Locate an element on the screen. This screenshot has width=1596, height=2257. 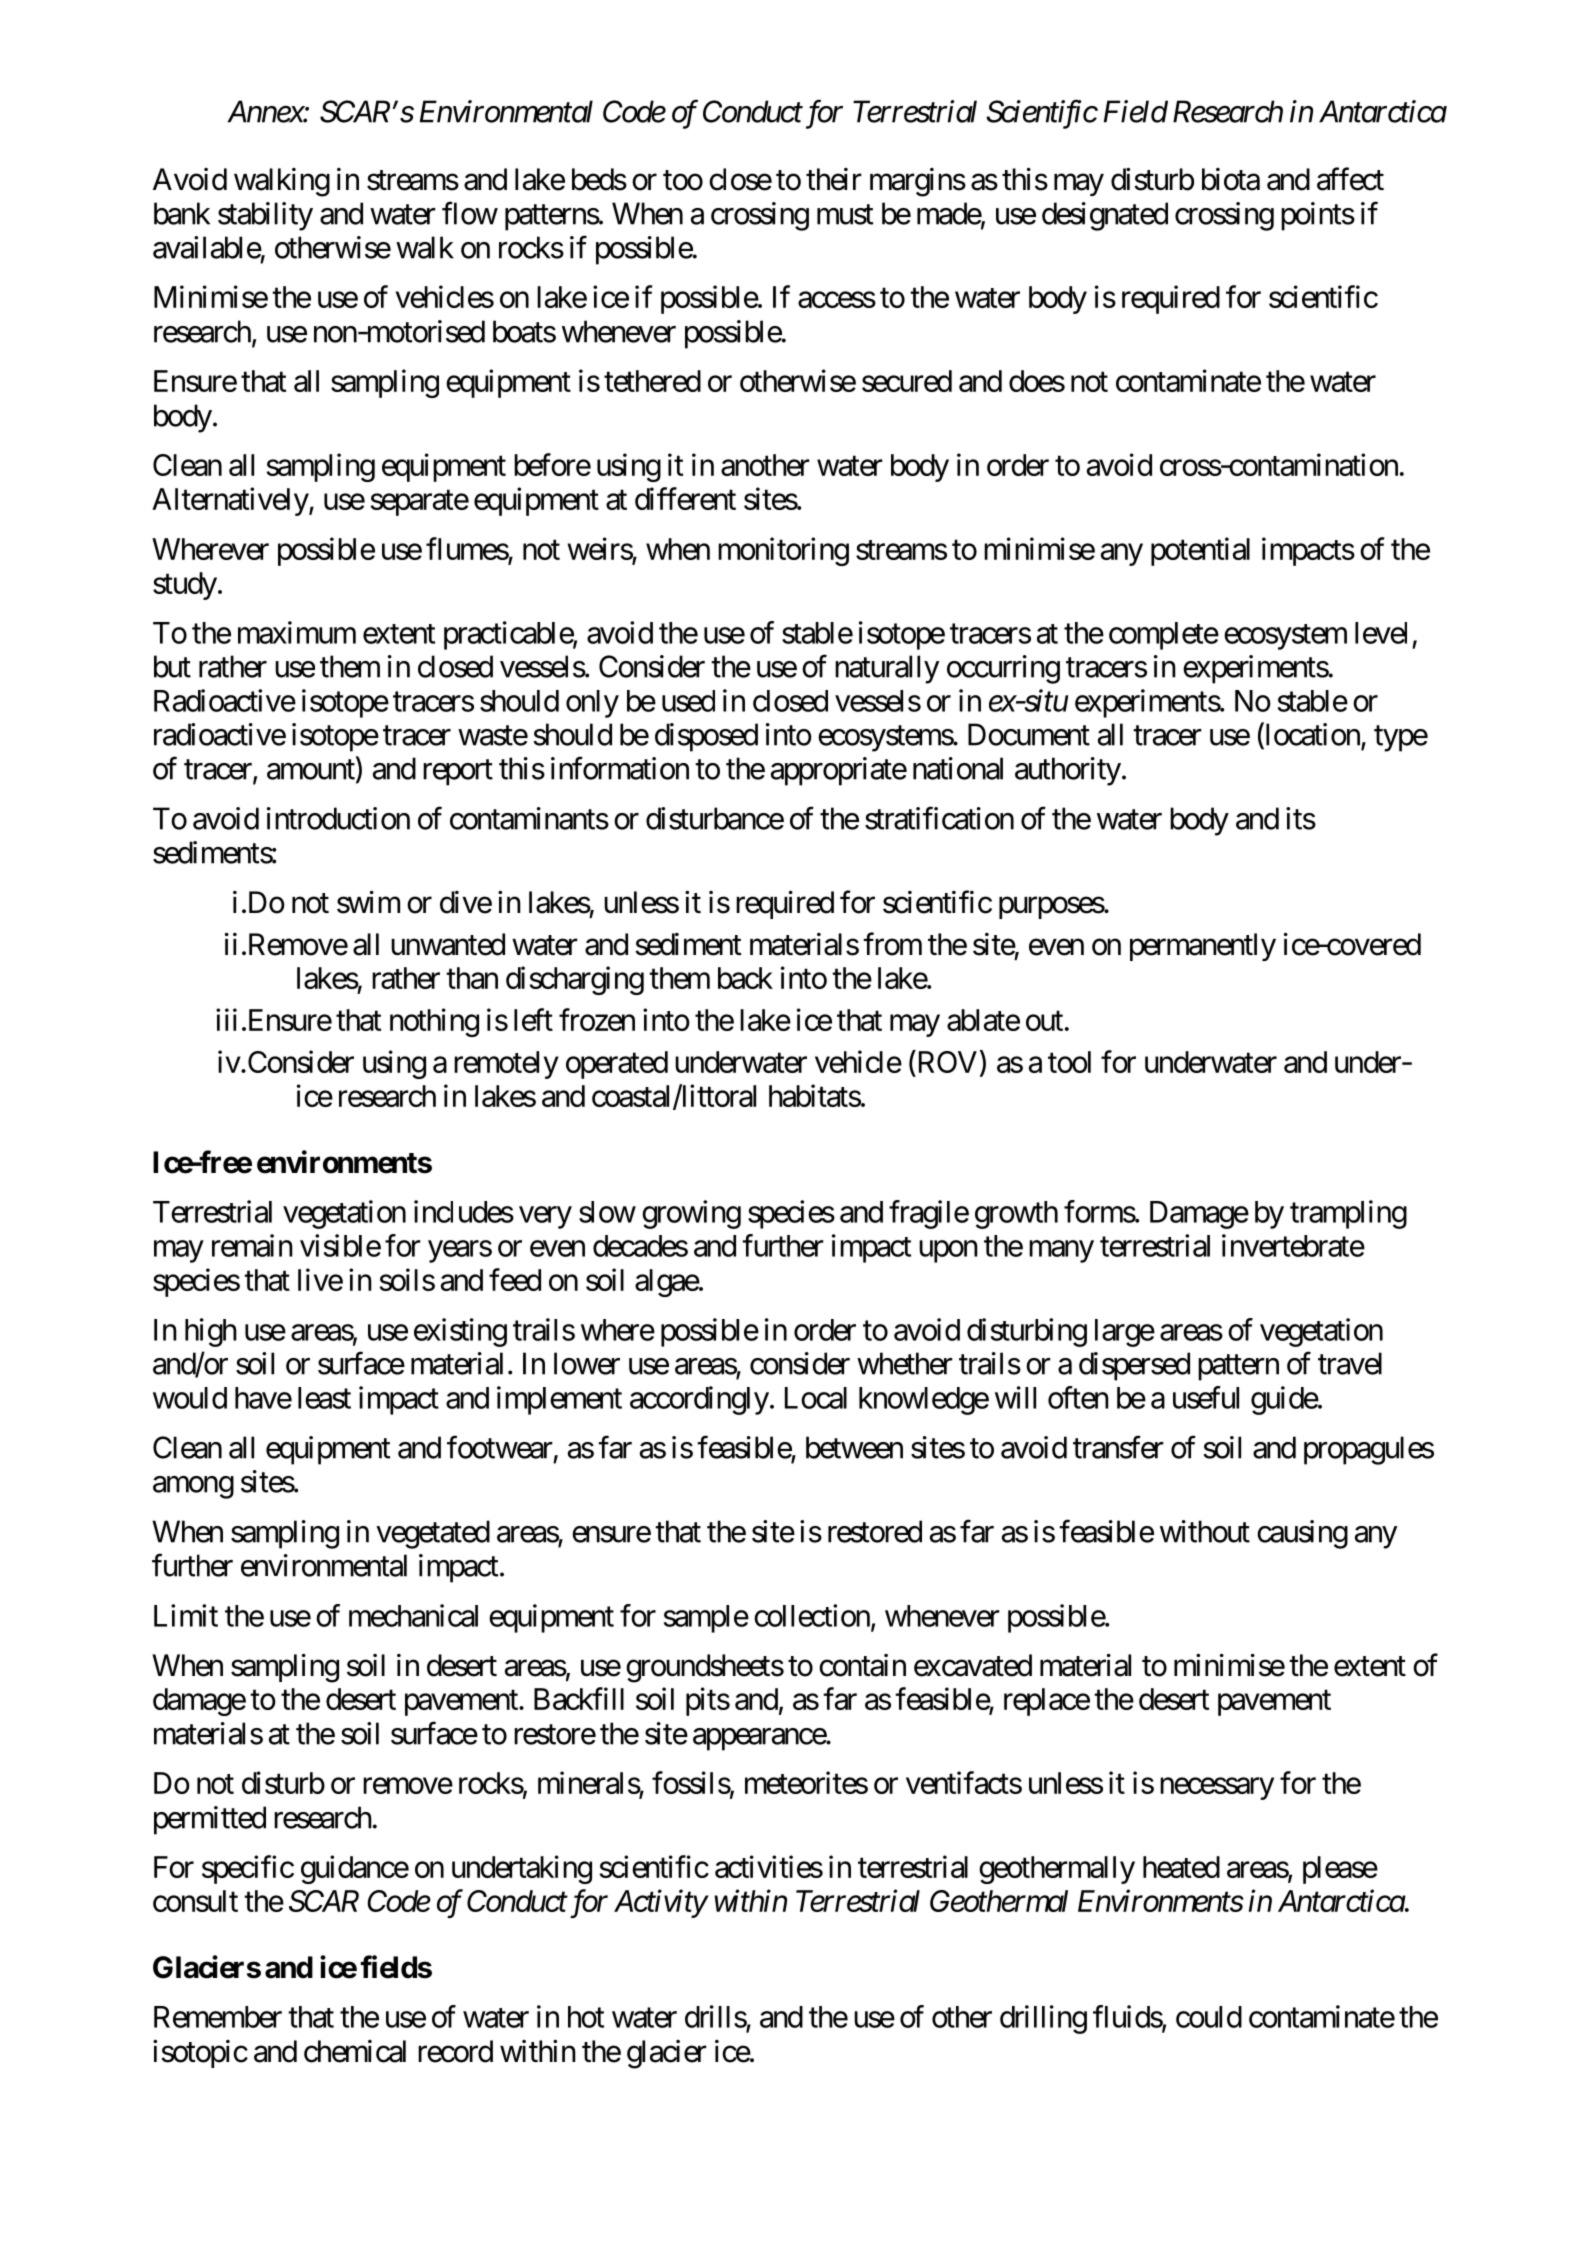
nothing is located at coordinates (434, 1022).
